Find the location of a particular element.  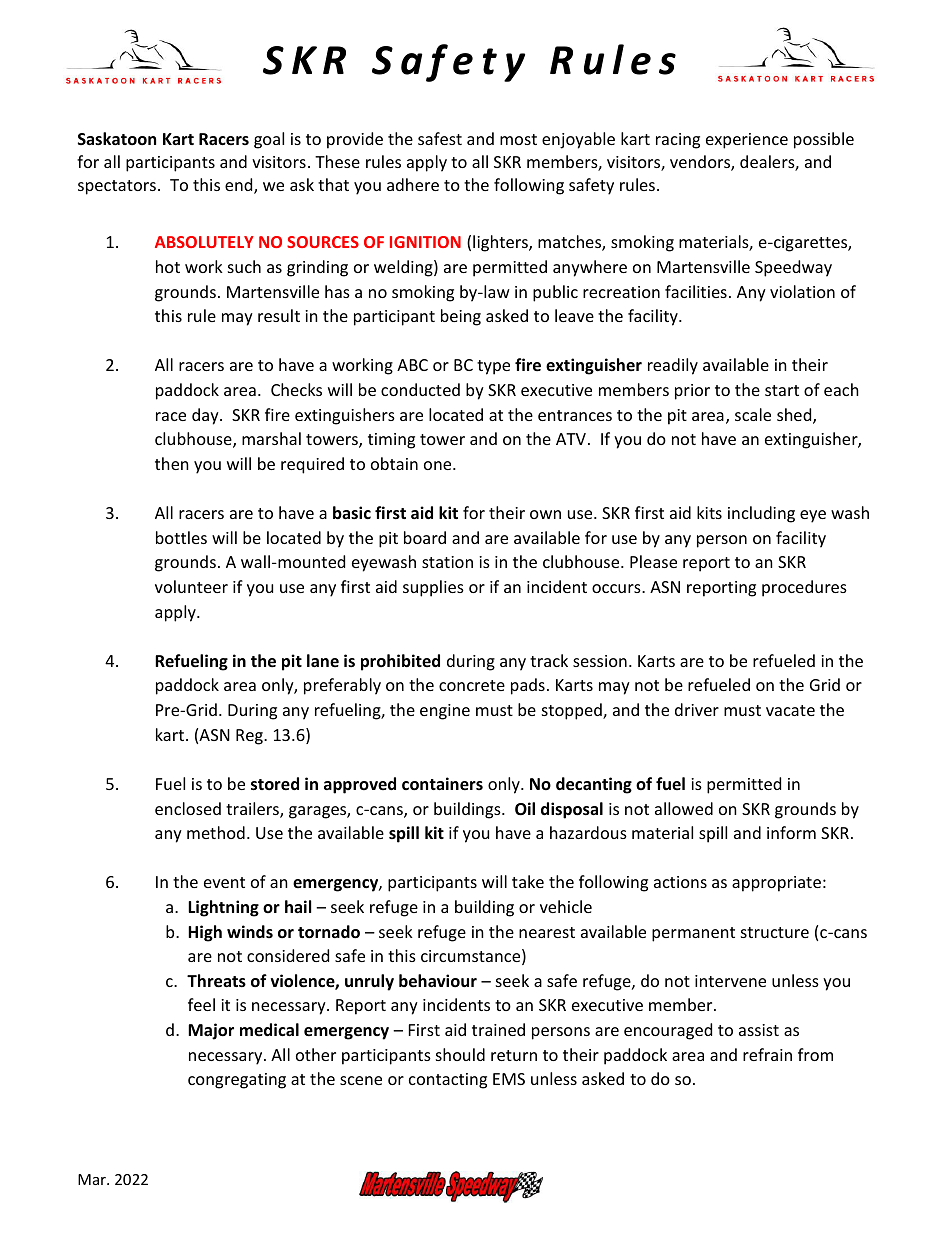

day is located at coordinates (206, 416).
